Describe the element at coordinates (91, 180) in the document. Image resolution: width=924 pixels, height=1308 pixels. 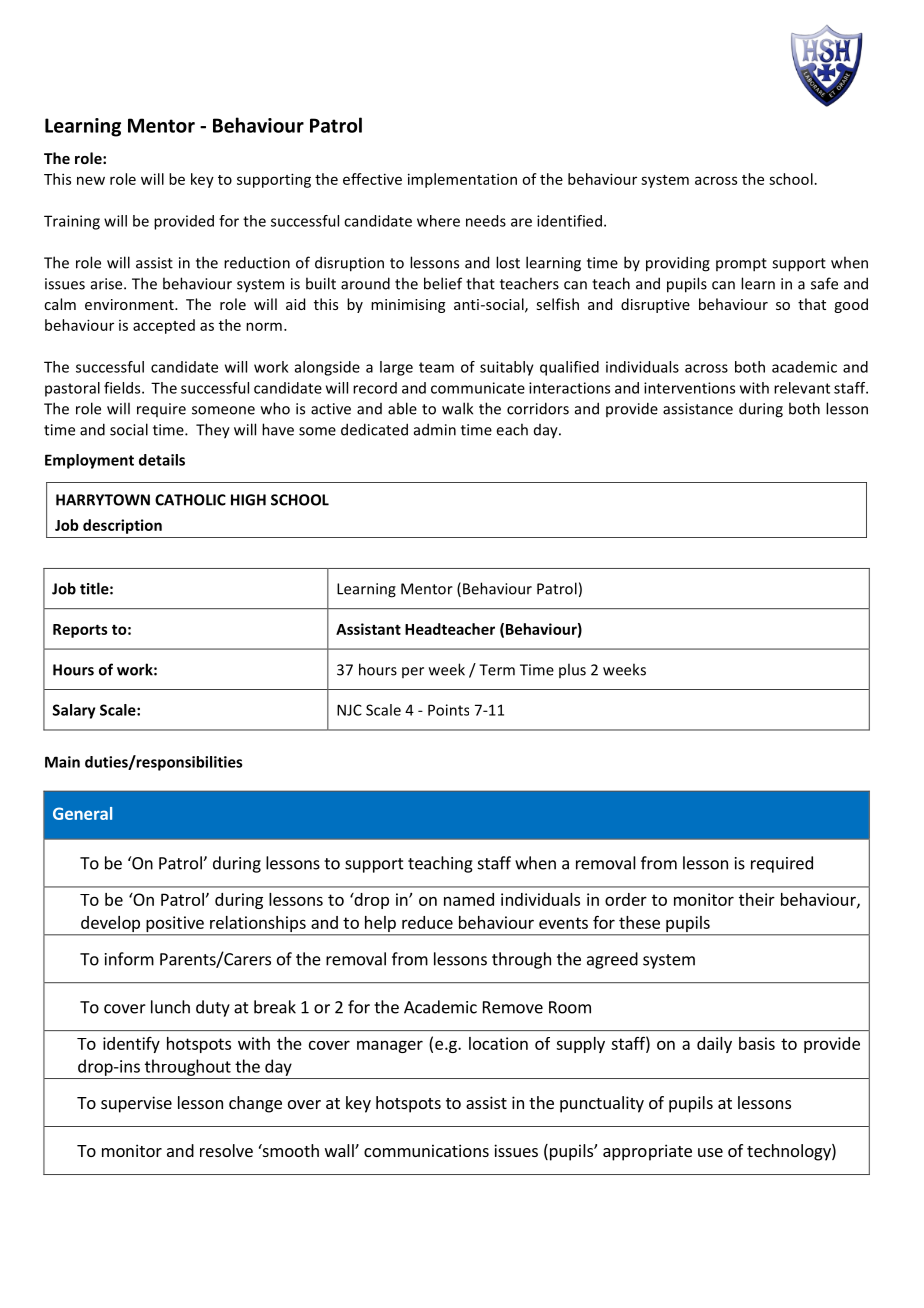
I see `new` at that location.
